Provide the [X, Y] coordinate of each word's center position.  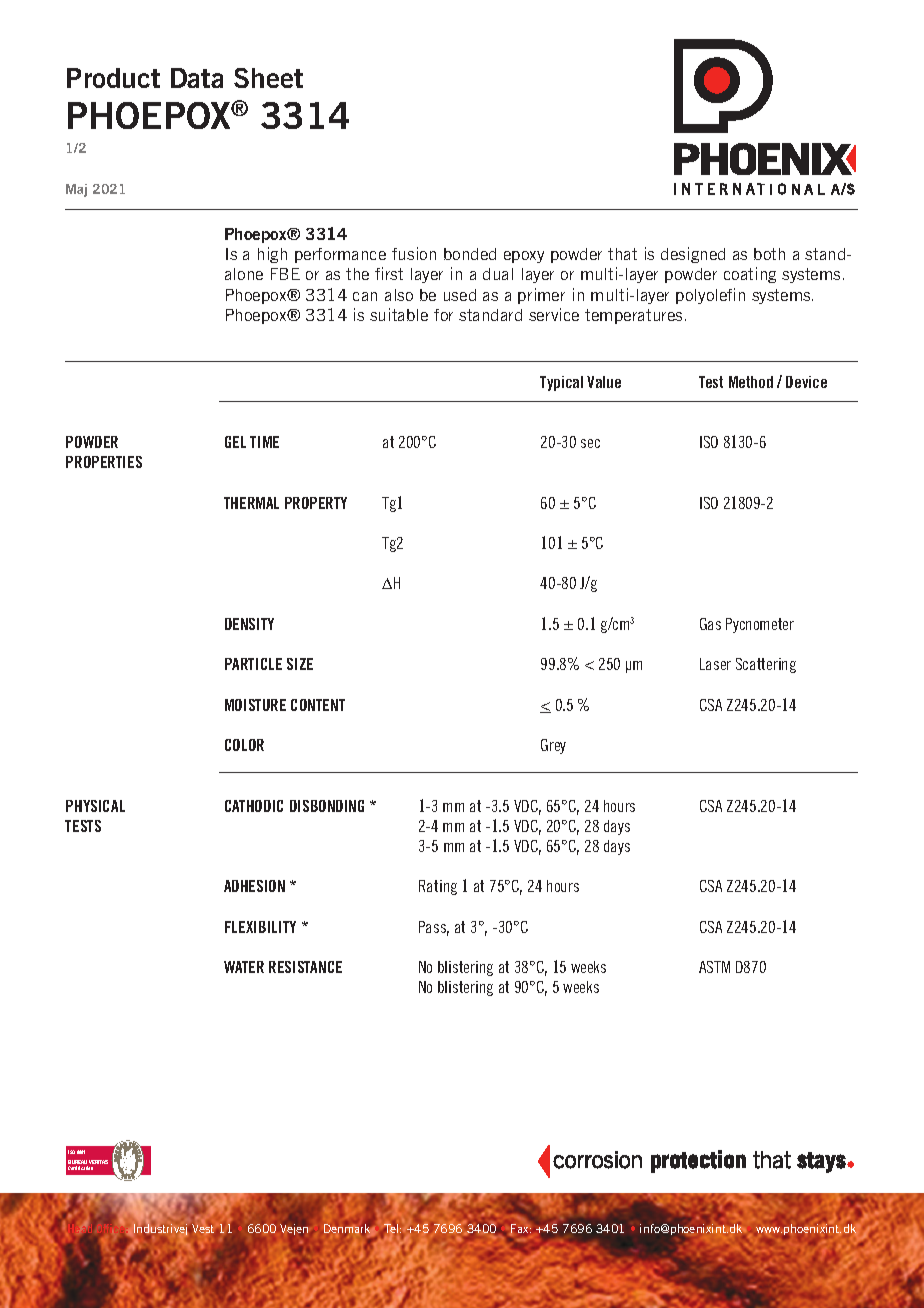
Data [197, 78]
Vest [203, 1228]
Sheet [268, 78]
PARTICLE [253, 664]
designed [693, 255]
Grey [553, 746]
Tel [391, 1230]
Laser [715, 664]
